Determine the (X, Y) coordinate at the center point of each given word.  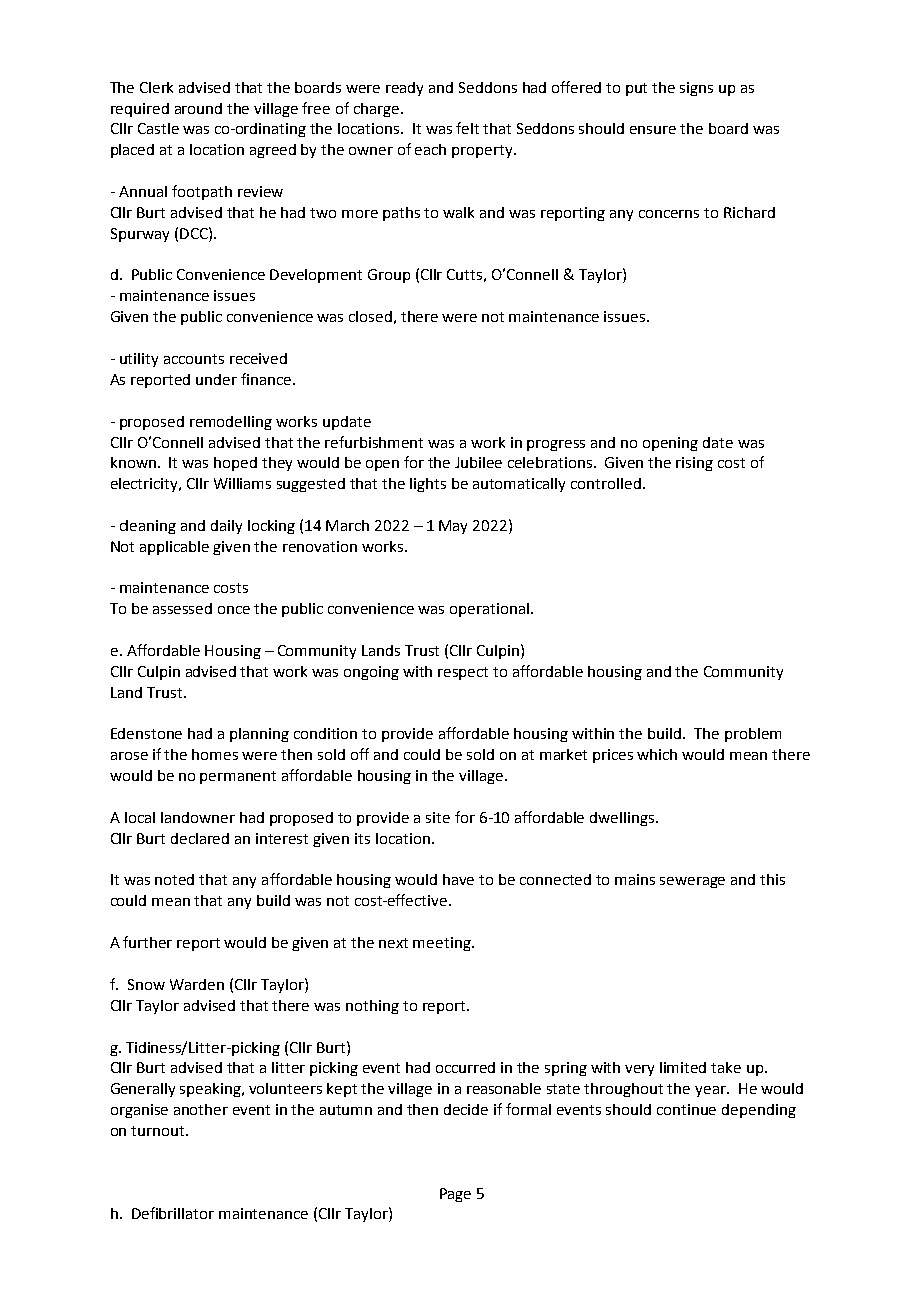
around (198, 108)
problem (753, 735)
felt (467, 128)
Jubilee (478, 462)
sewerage (692, 882)
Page (455, 1195)
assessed (182, 608)
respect (463, 673)
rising (694, 464)
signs (696, 89)
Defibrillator (173, 1213)
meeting (443, 944)
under (216, 379)
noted (174, 879)
